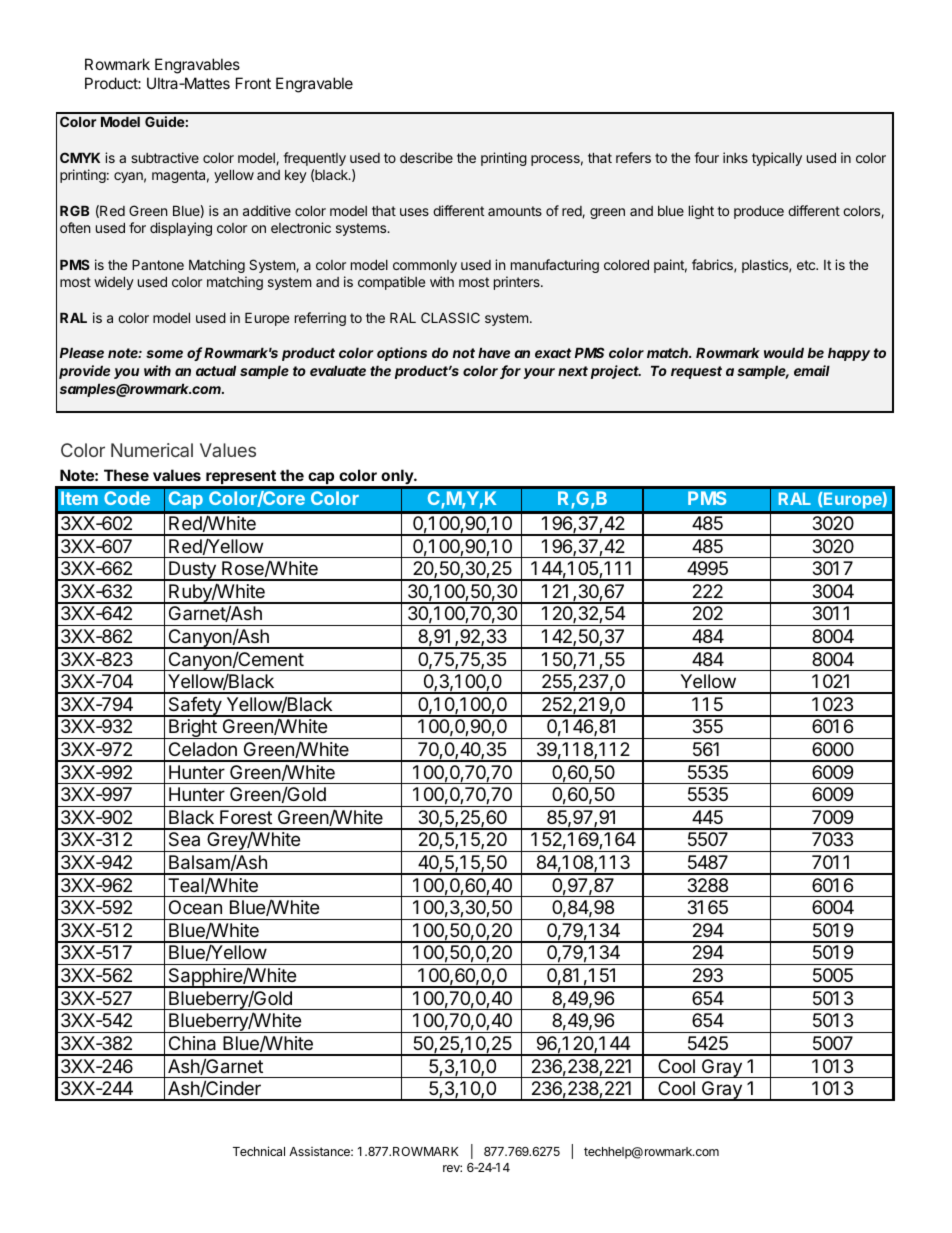 This screenshot has width=952, height=1233. I want to click on have, so click(494, 352).
